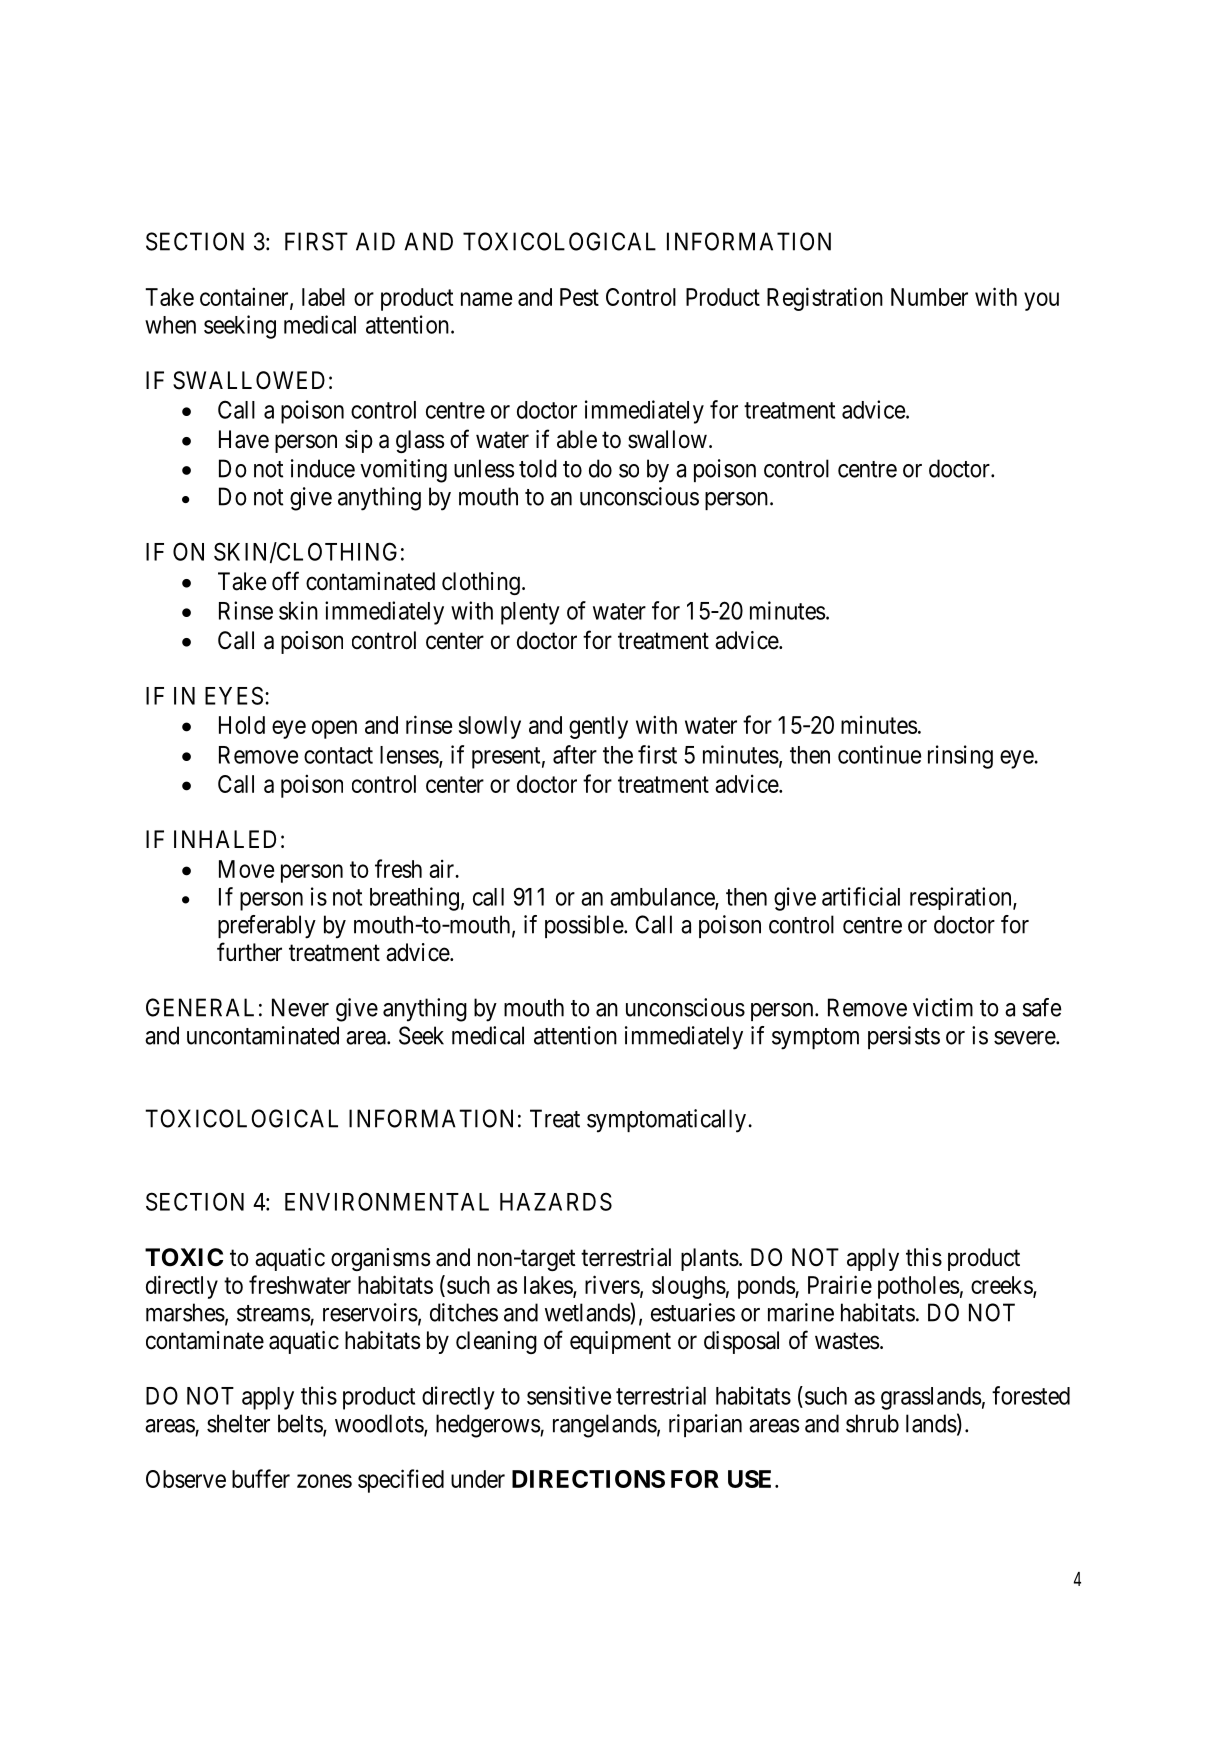 The image size is (1230, 1740). I want to click on further, so click(249, 952).
